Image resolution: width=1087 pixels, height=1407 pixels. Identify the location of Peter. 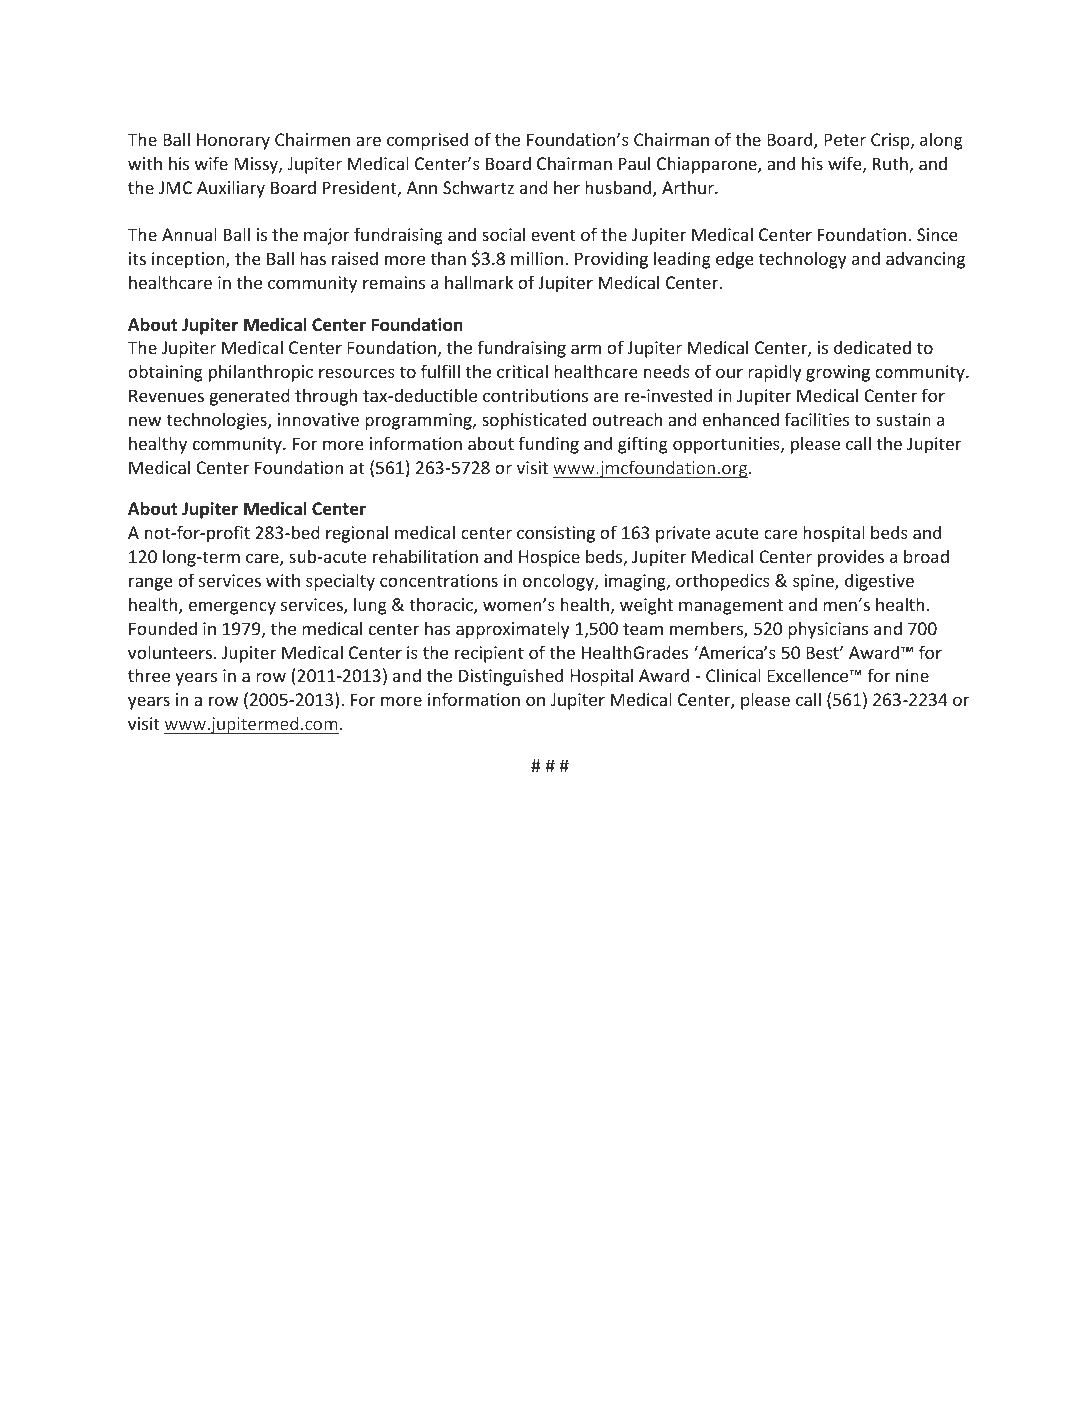
(845, 139).
